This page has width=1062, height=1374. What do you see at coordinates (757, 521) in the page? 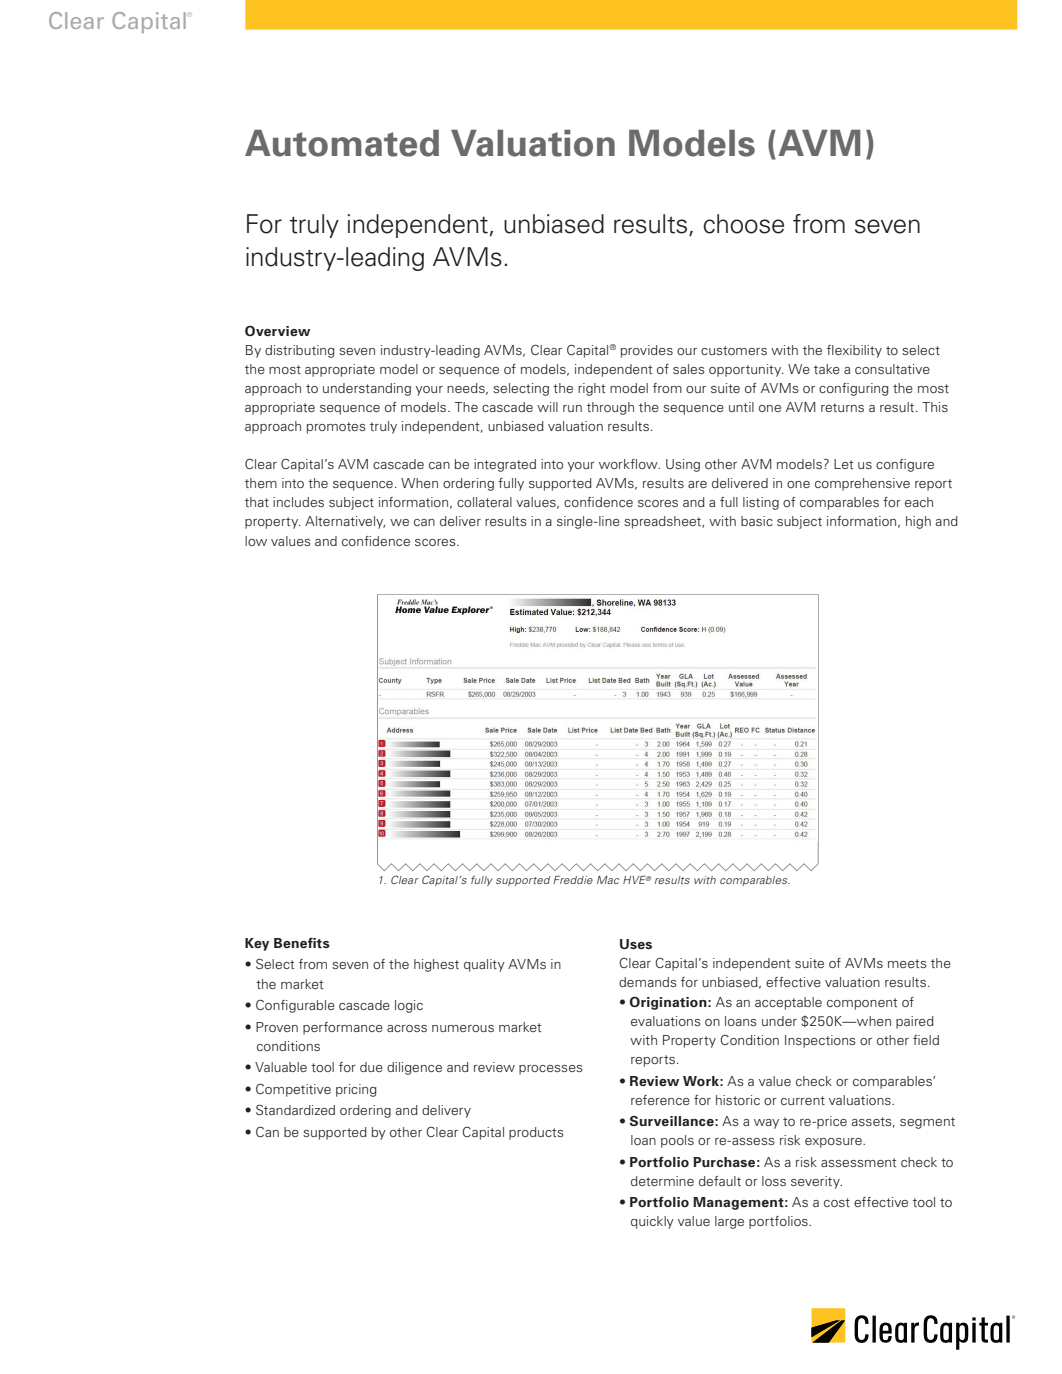
I see `basic` at bounding box center [757, 521].
